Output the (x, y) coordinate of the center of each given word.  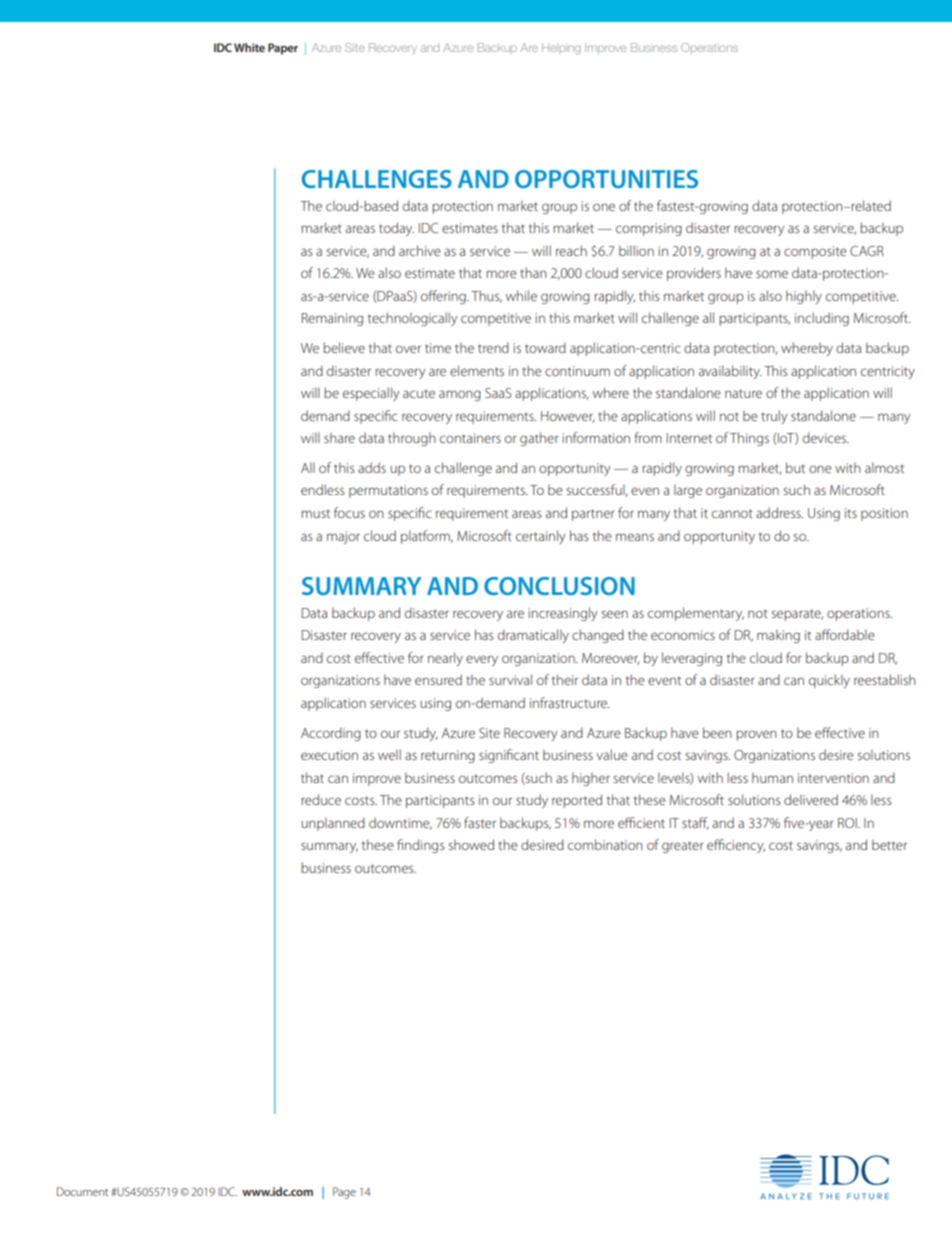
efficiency (736, 846)
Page (344, 1193)
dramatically (533, 636)
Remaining (332, 319)
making (778, 636)
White (249, 47)
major (343, 537)
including (822, 319)
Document (82, 1191)
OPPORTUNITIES (606, 179)
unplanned (333, 824)
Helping (561, 49)
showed (471, 844)
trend (493, 347)
